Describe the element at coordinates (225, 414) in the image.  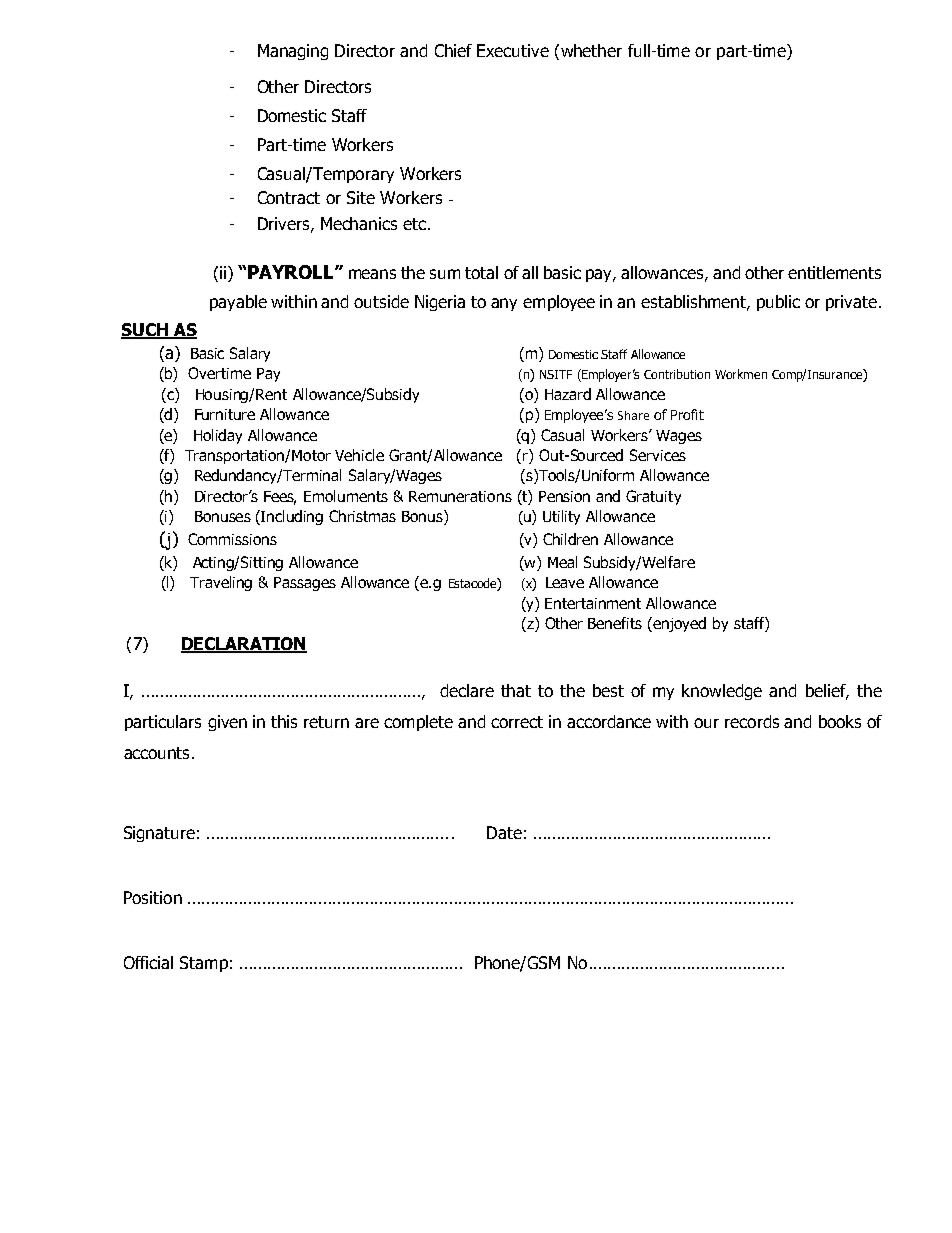
I see `Furniture` at that location.
